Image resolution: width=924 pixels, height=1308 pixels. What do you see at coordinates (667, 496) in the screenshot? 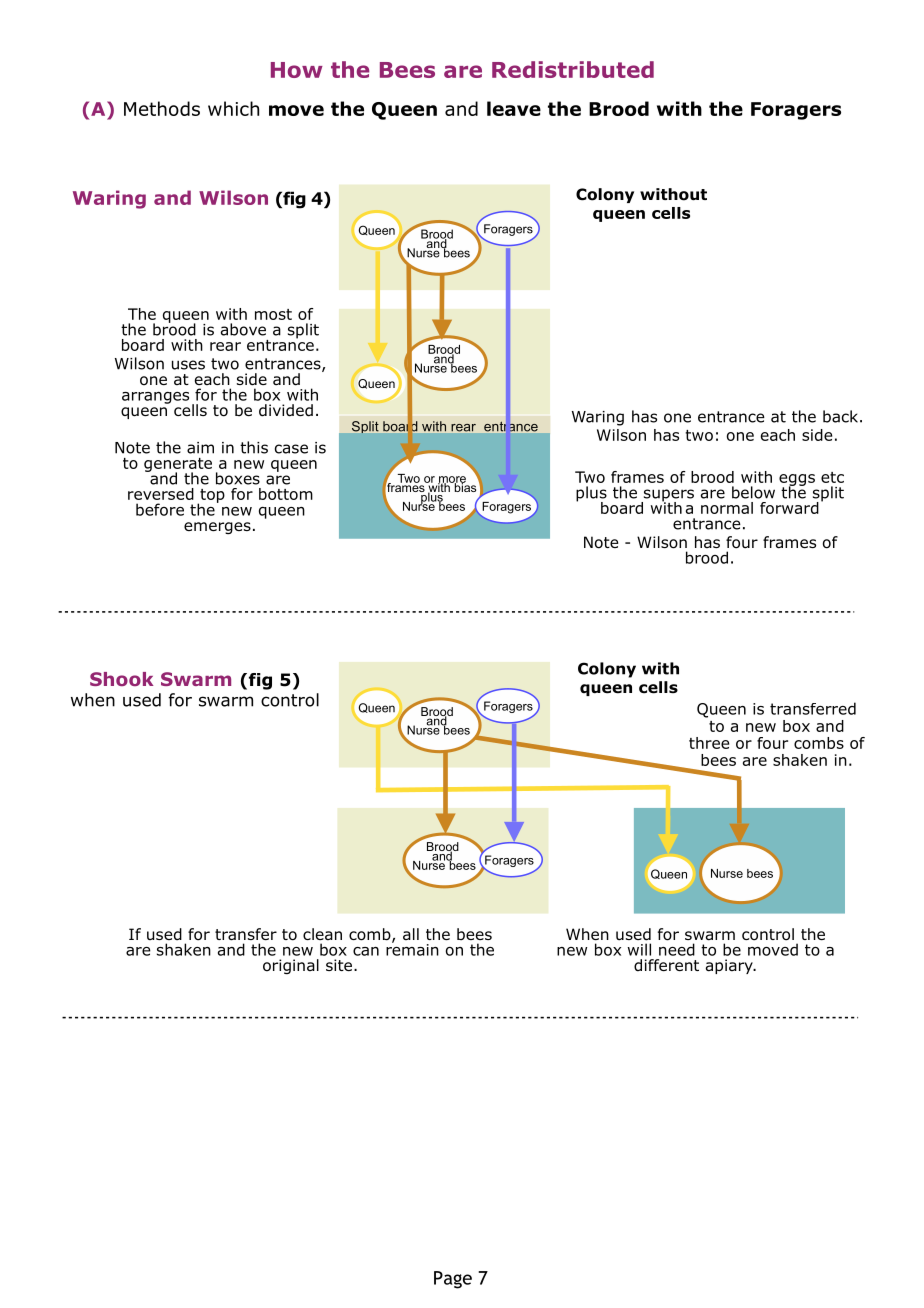
I see `supers` at bounding box center [667, 496].
